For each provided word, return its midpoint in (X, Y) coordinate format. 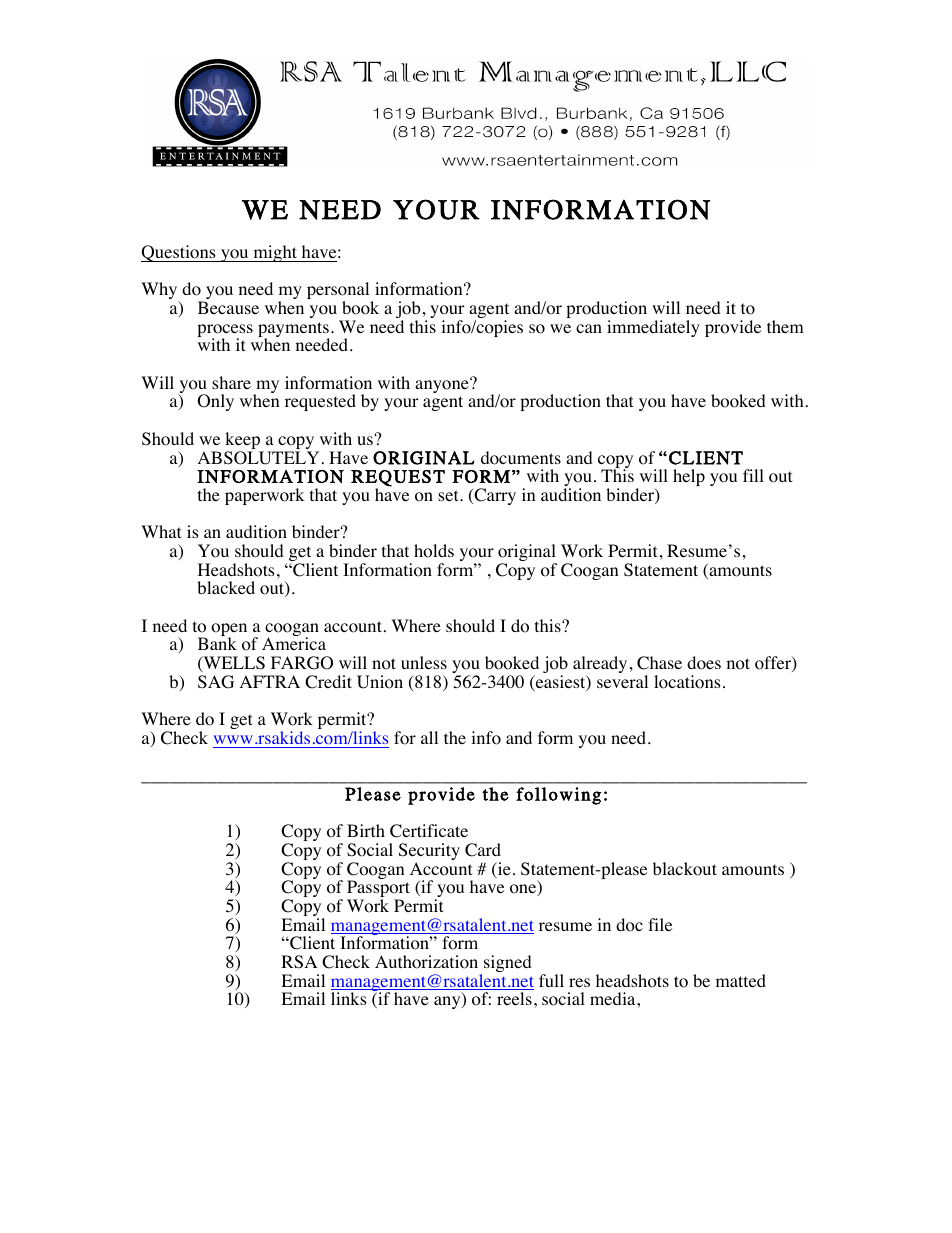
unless (424, 662)
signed (508, 963)
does (704, 663)
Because (228, 307)
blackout (685, 869)
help (689, 477)
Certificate (429, 831)
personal (339, 292)
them (785, 326)
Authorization (426, 962)
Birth (366, 830)
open (229, 631)
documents (521, 458)
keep (244, 442)
